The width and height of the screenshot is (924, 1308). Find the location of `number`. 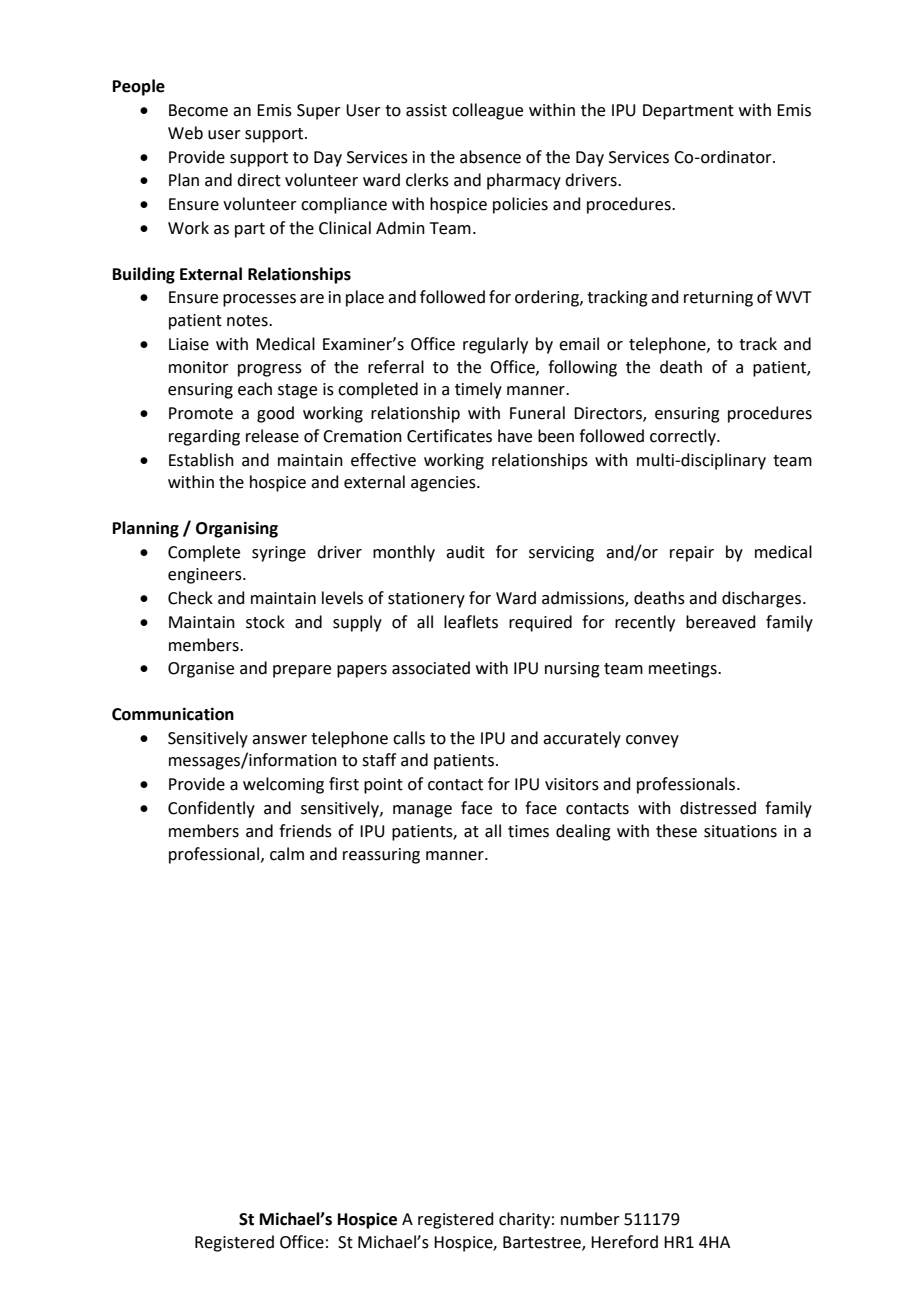

number is located at coordinates (590, 1219).
